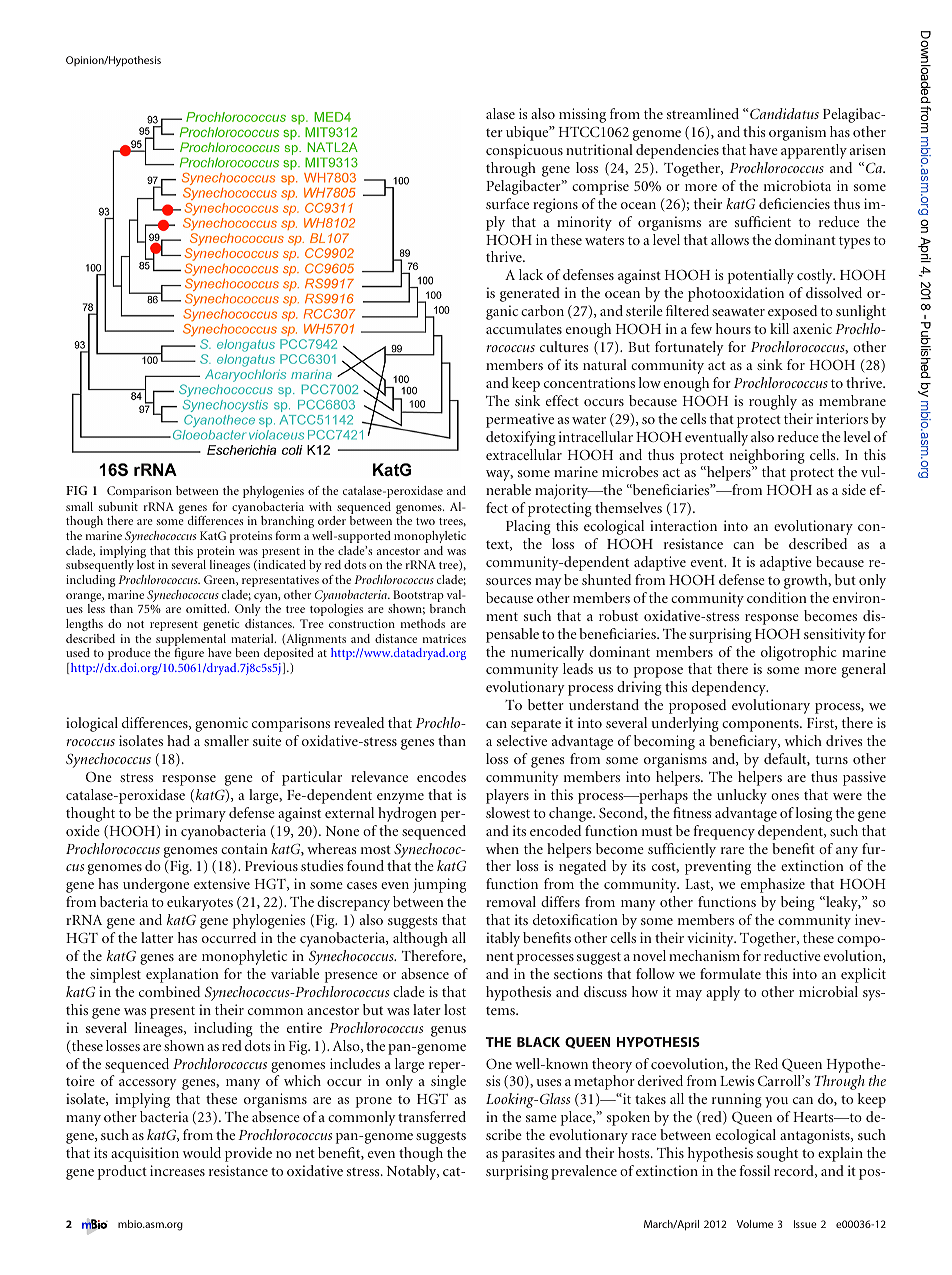  I want to click on apparently, so click(814, 151).
